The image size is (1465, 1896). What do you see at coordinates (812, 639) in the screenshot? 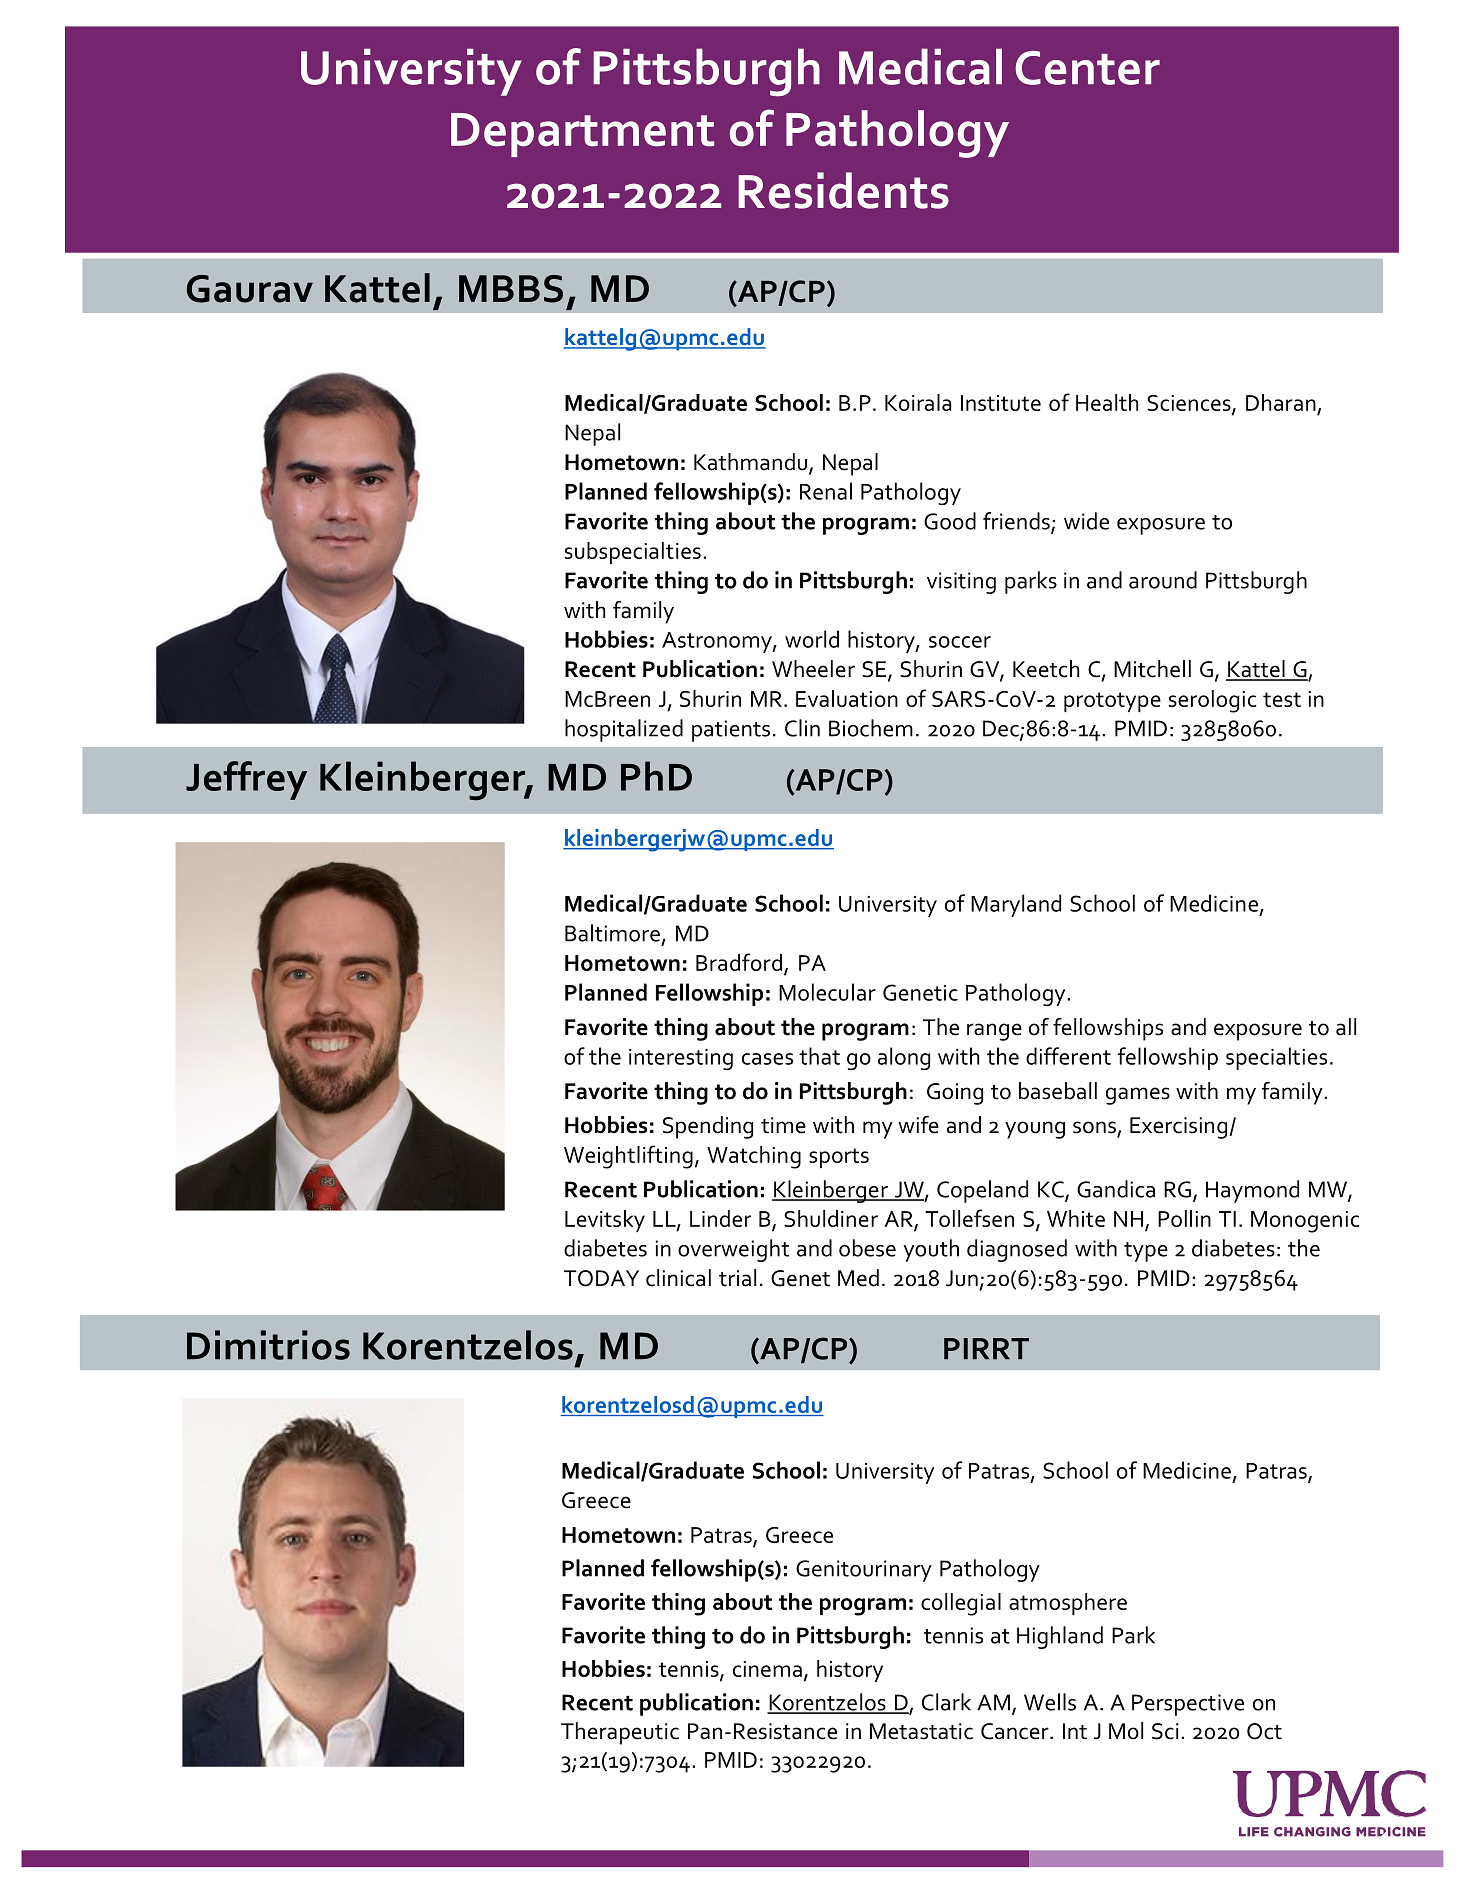
I see `world` at bounding box center [812, 639].
